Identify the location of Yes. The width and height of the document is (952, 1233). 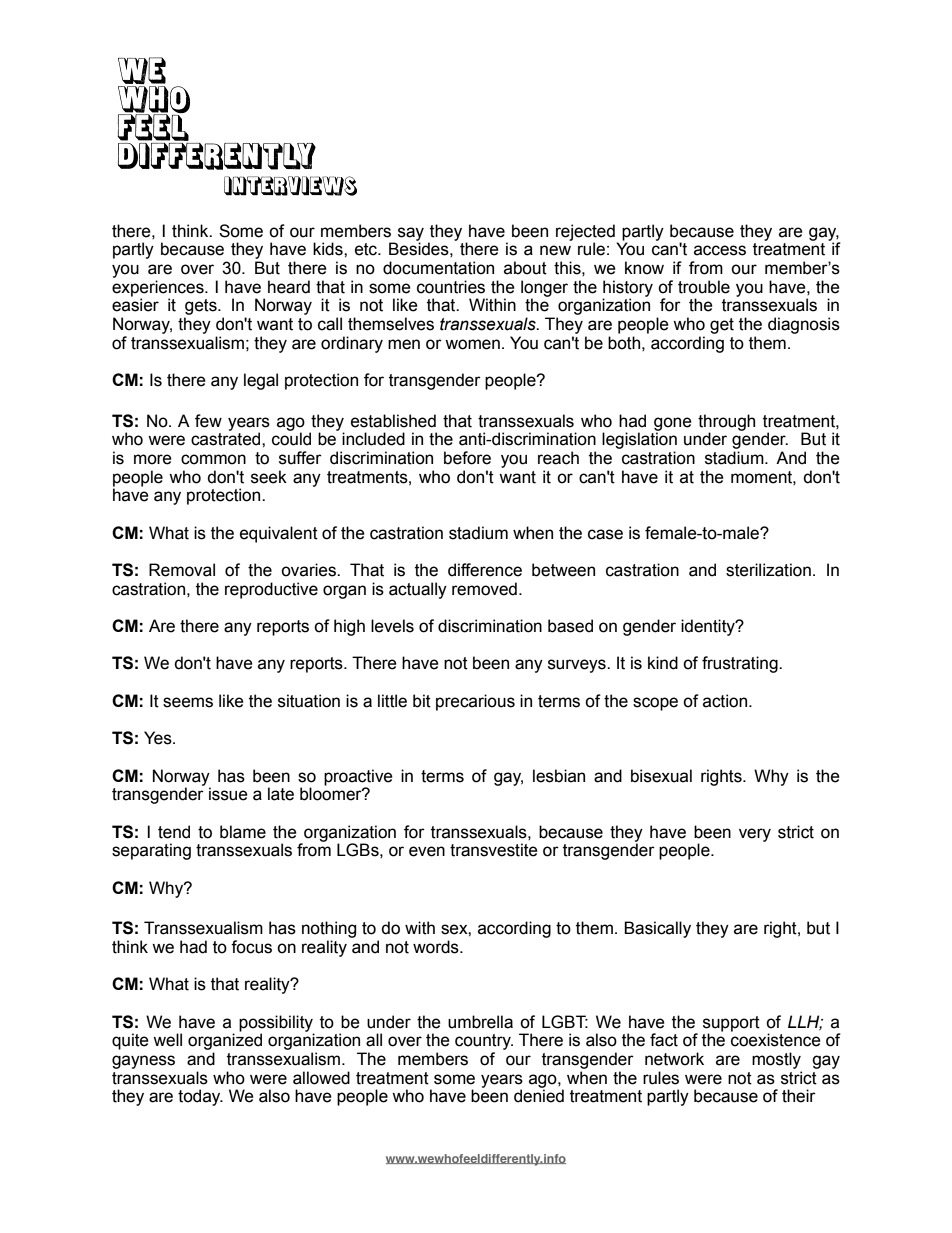
(159, 738).
